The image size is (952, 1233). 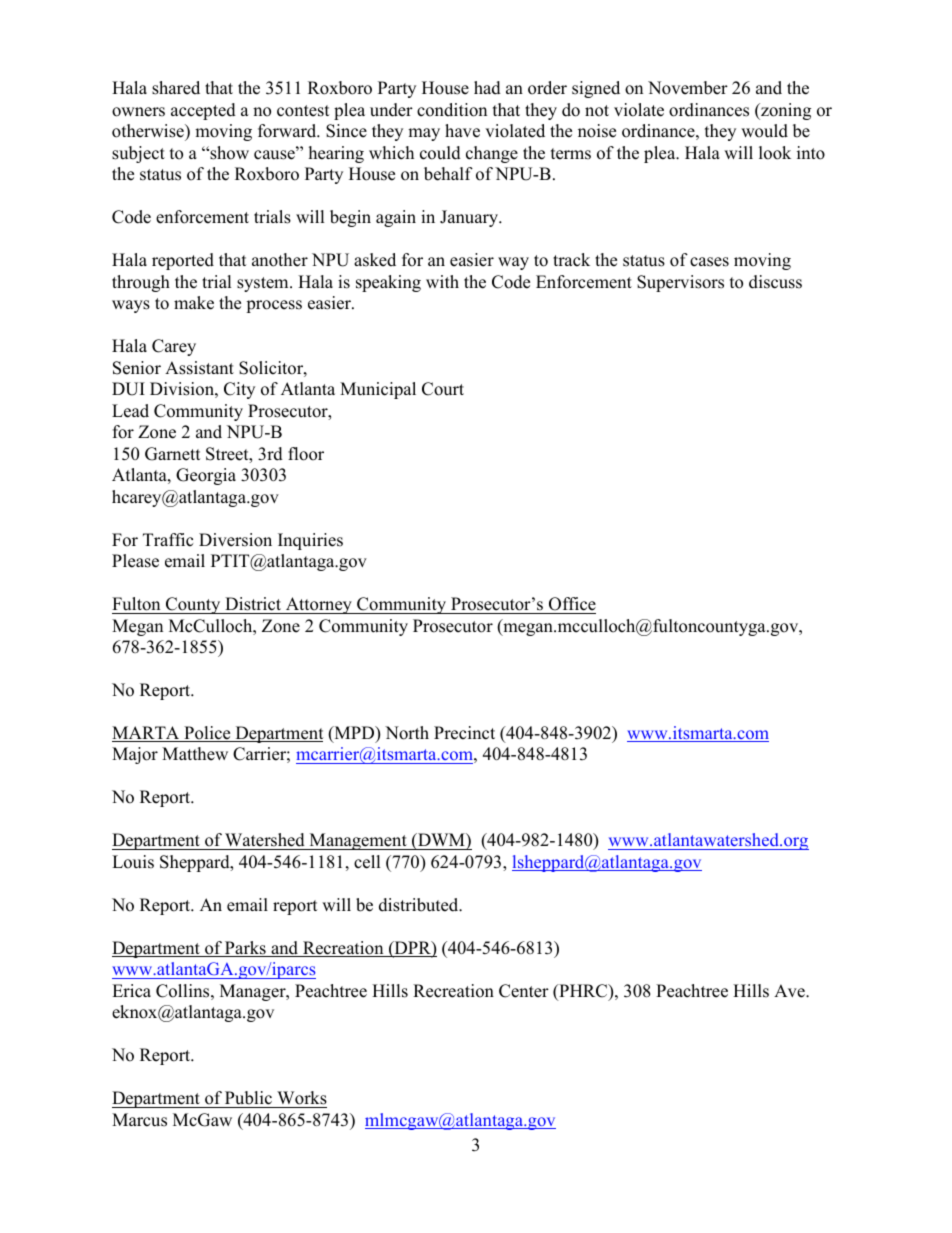 I want to click on would, so click(x=764, y=131).
